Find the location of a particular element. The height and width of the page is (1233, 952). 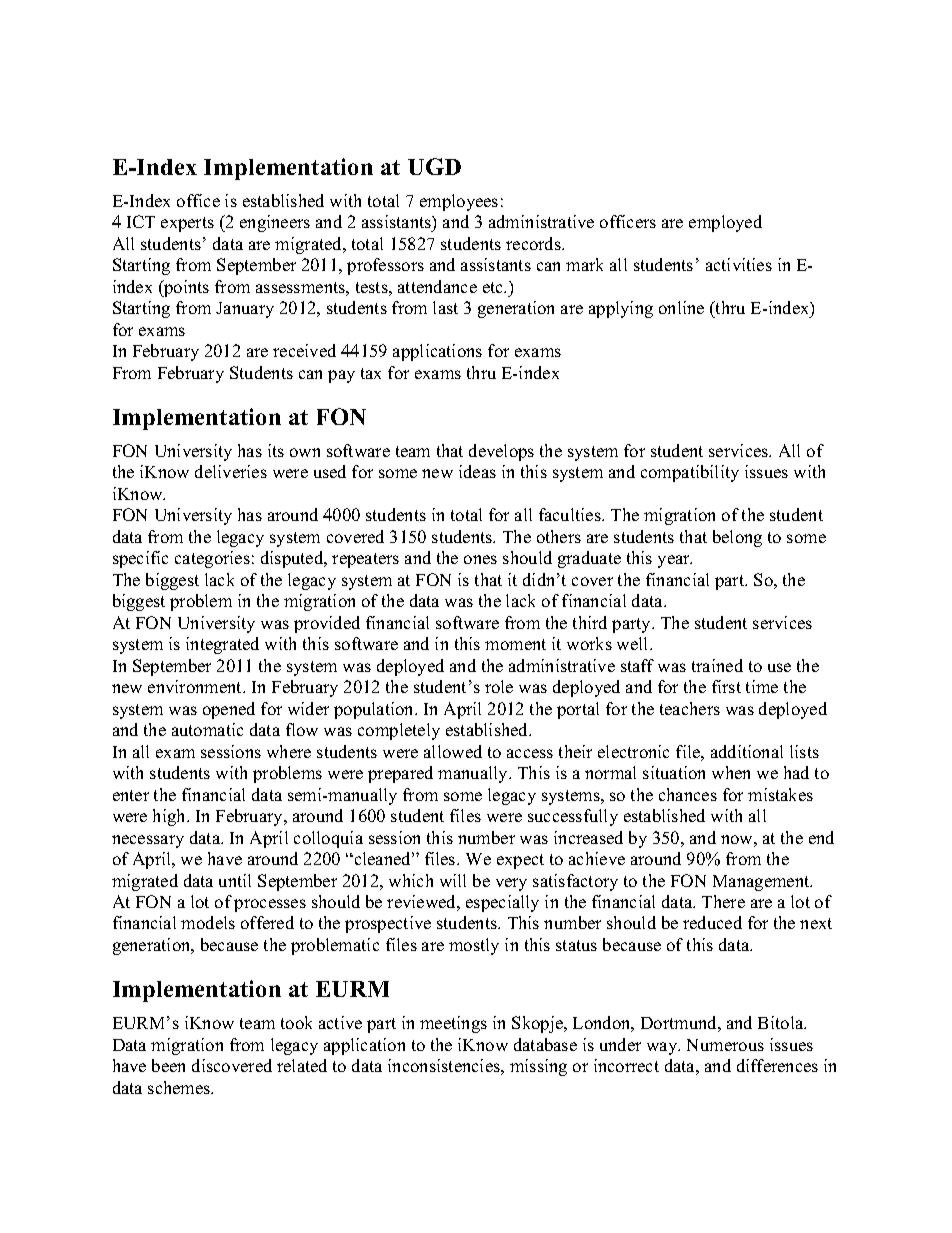

will is located at coordinates (453, 880).
